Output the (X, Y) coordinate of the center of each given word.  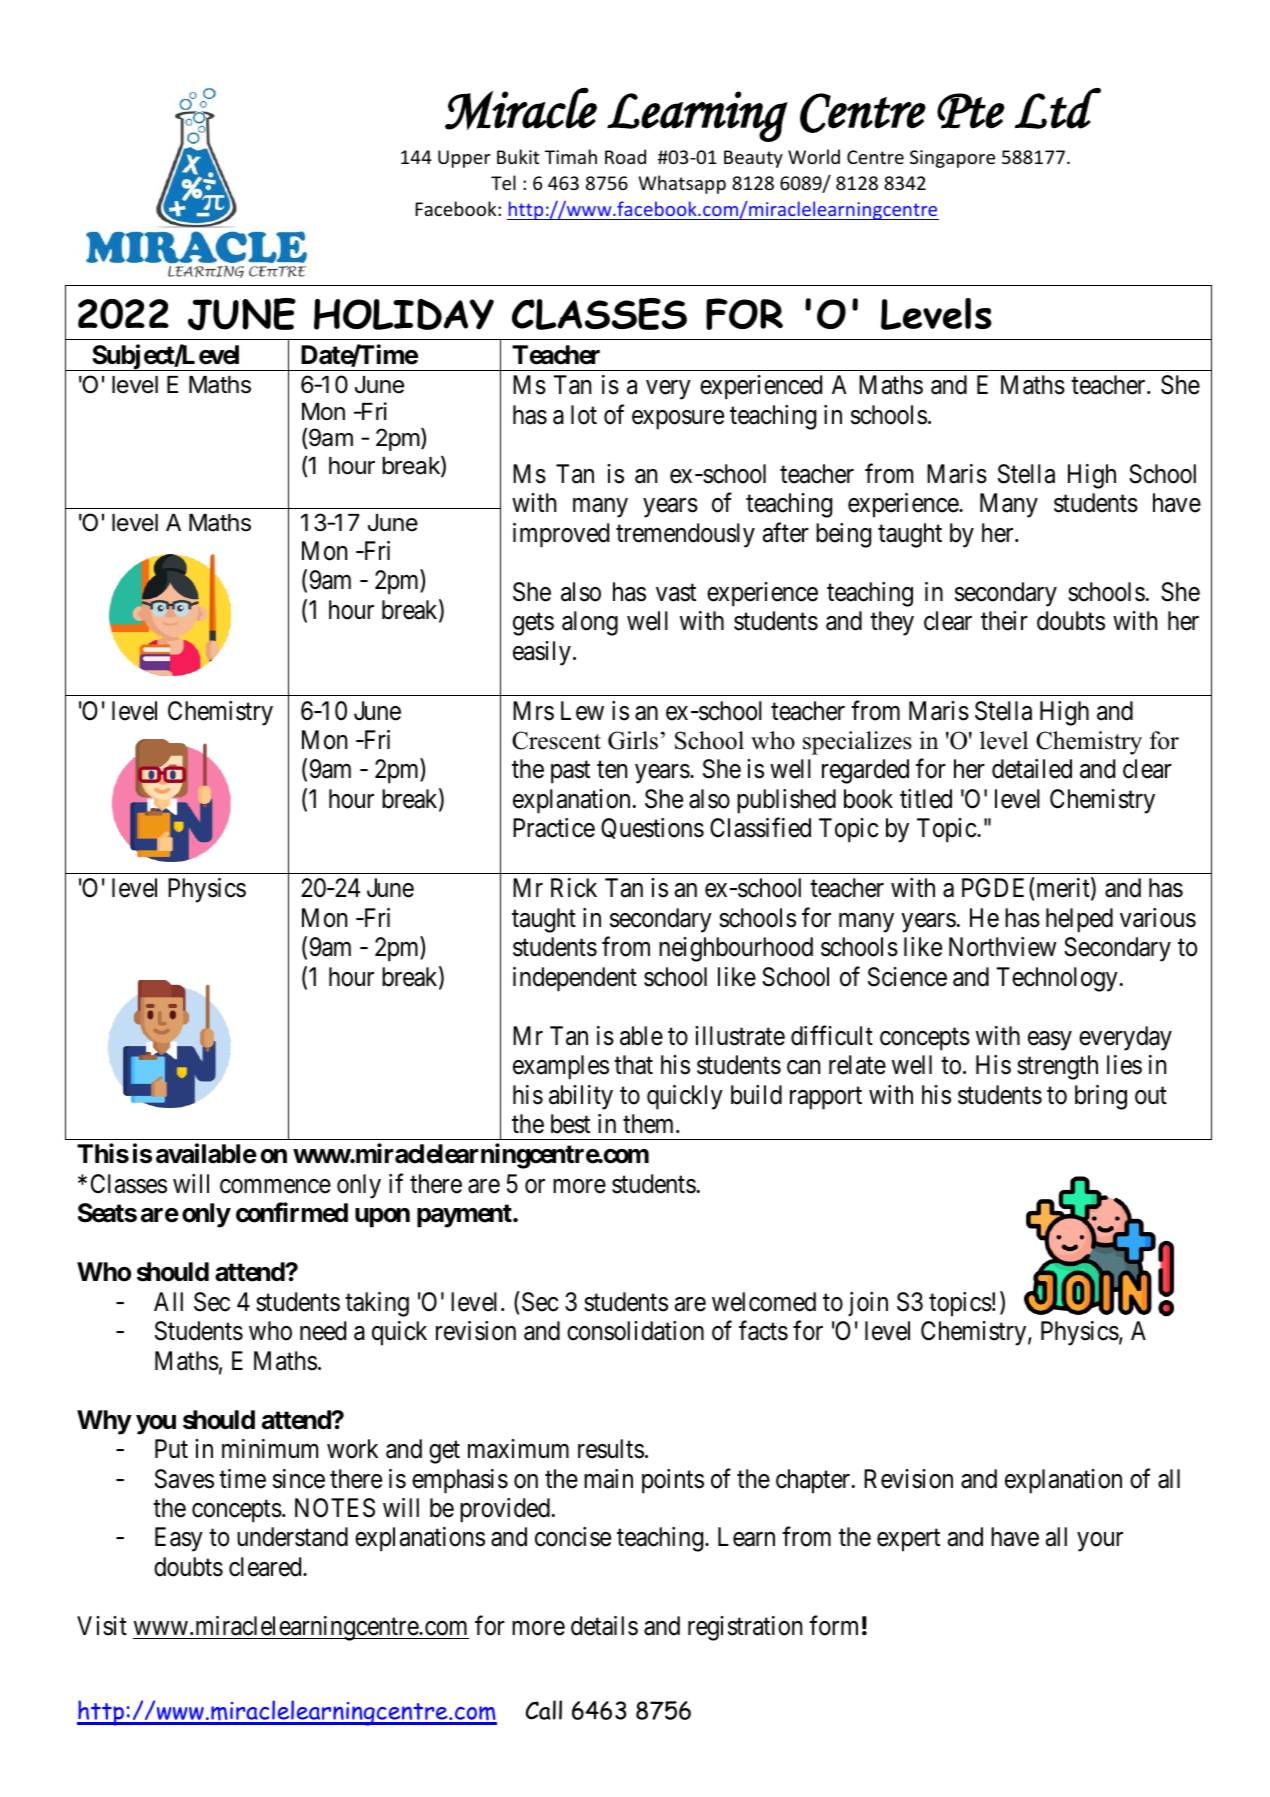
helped (1079, 920)
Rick (574, 888)
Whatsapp (682, 184)
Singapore (952, 159)
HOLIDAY (404, 314)
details (604, 1626)
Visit (102, 1626)
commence (275, 1186)
